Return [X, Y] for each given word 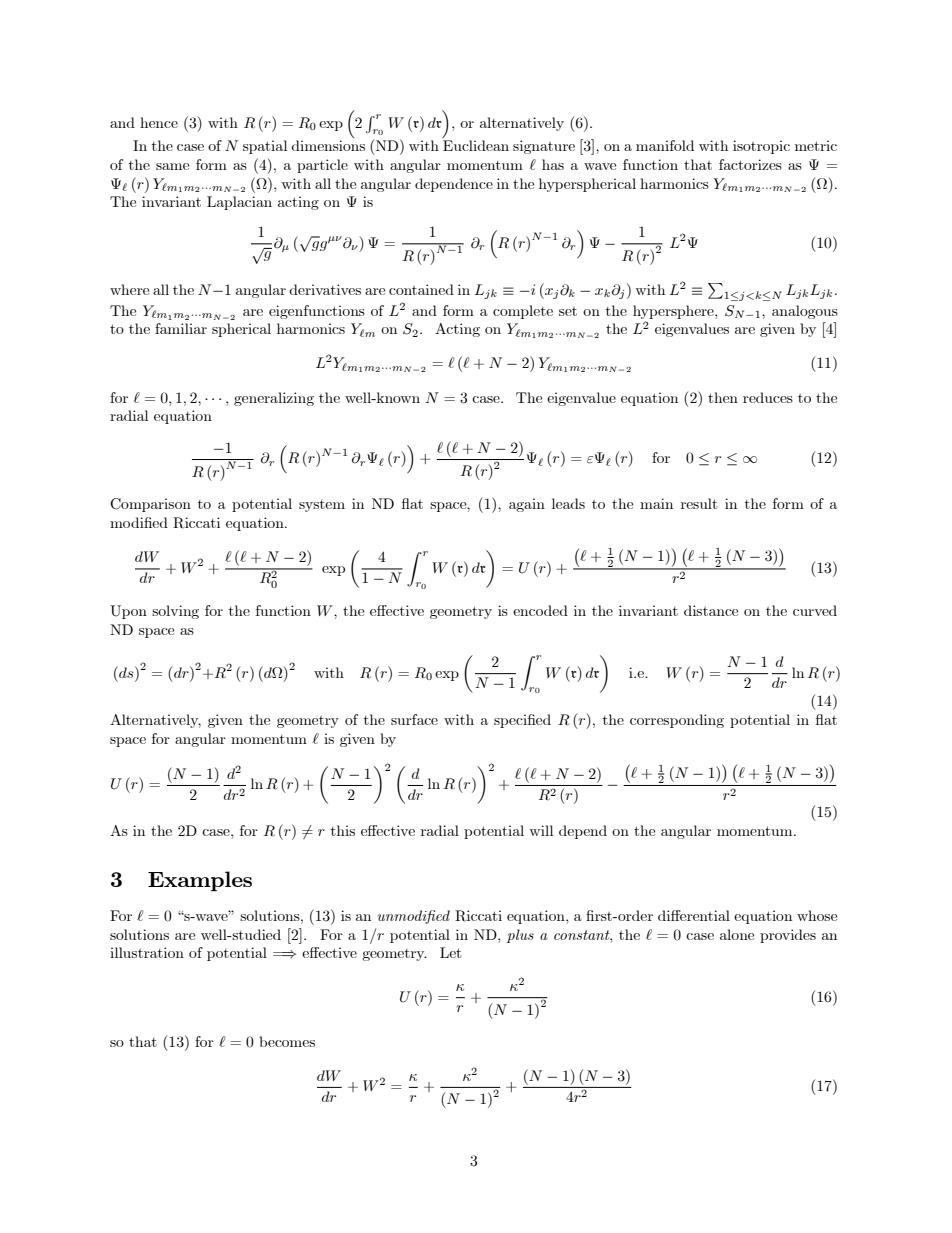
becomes [287, 1041]
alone [737, 934]
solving [175, 612]
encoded [540, 610]
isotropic [761, 147]
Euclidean [476, 145]
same [172, 166]
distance [711, 610]
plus [520, 936]
